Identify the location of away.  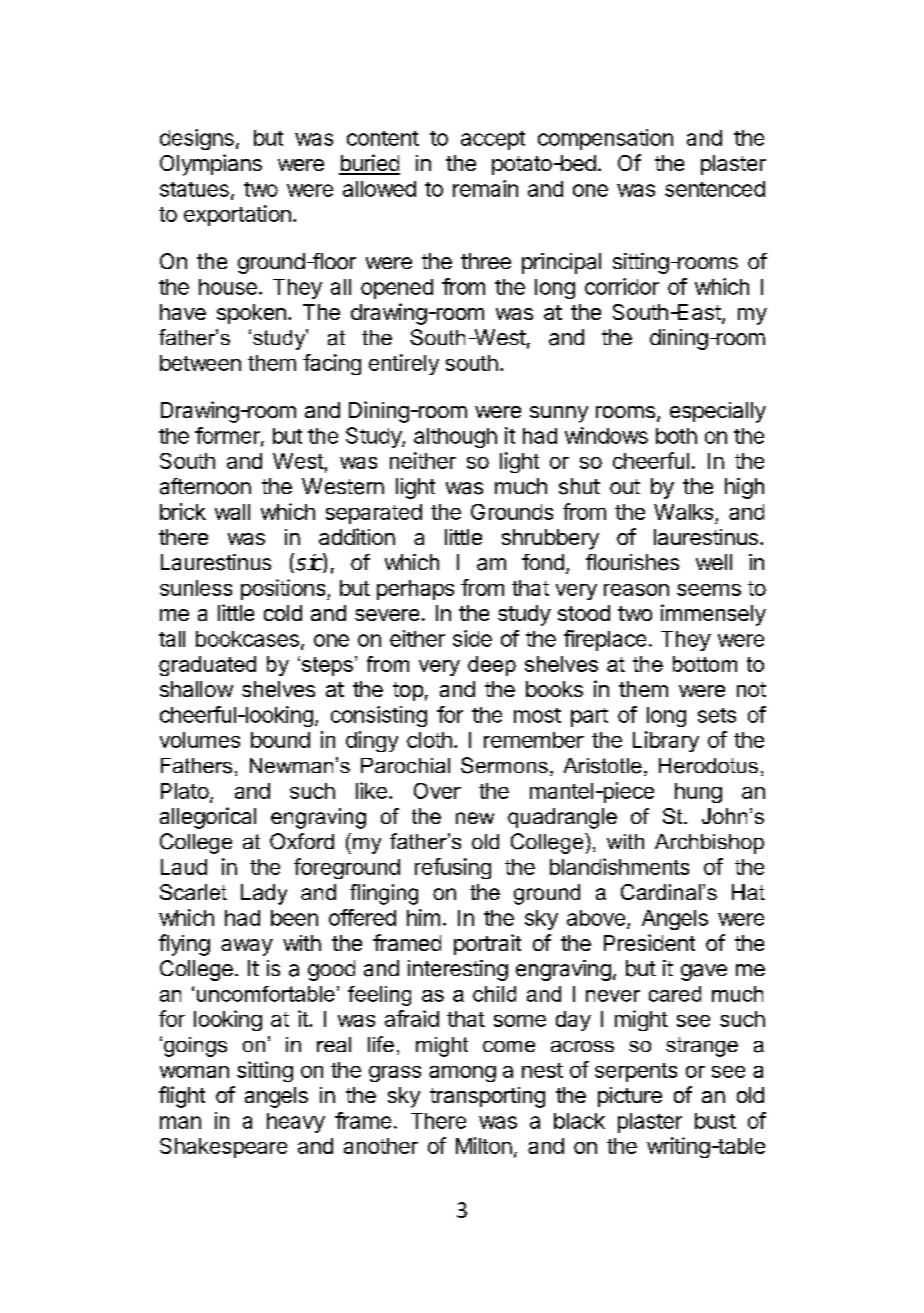
(247, 947).
